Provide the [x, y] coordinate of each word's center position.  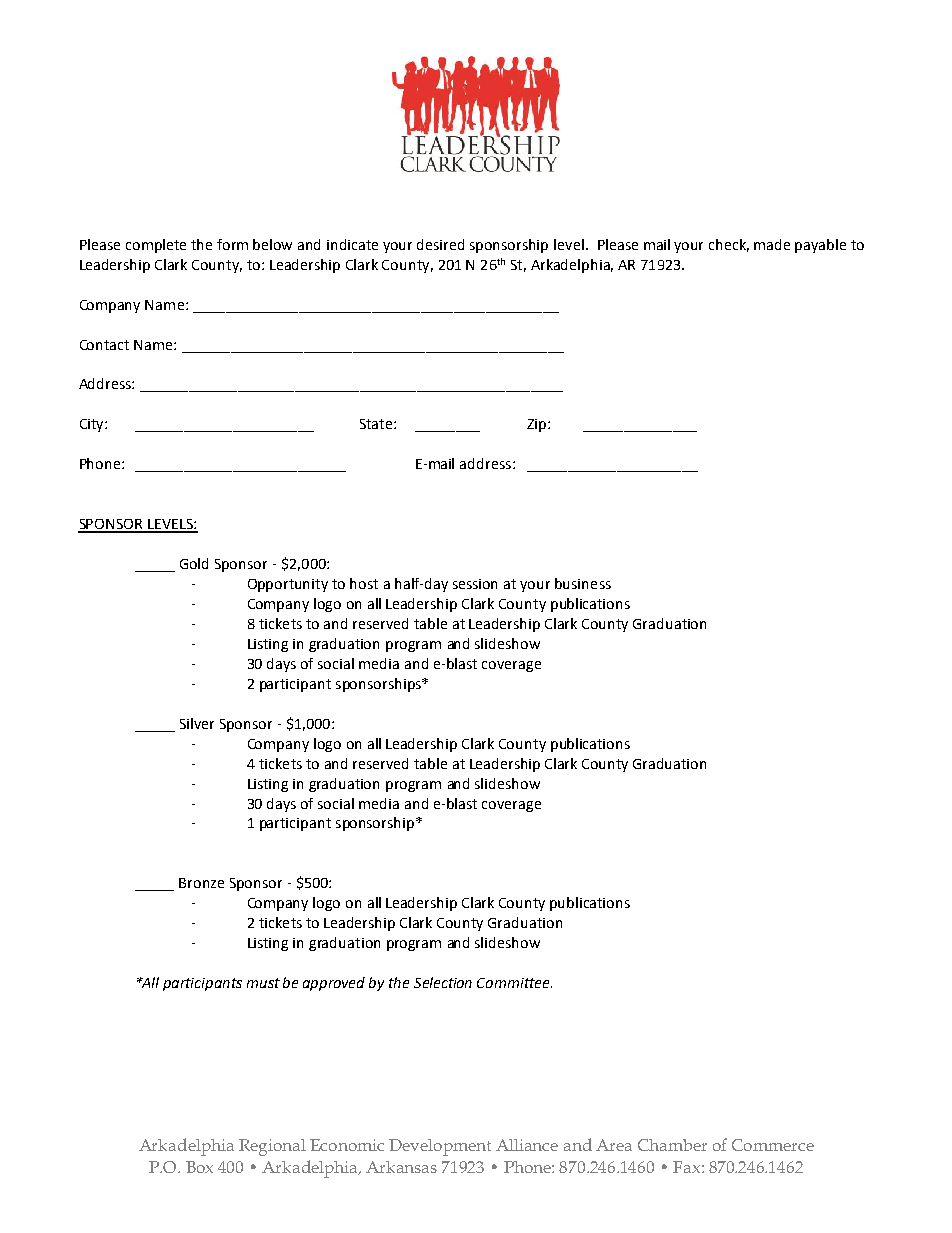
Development [440, 1147]
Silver [197, 723]
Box [199, 1167]
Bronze [201, 883]
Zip [538, 425]
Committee [514, 983]
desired [440, 244]
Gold [194, 563]
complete [156, 246]
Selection [443, 982]
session [475, 584]
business [583, 583]
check [729, 245]
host [364, 583]
